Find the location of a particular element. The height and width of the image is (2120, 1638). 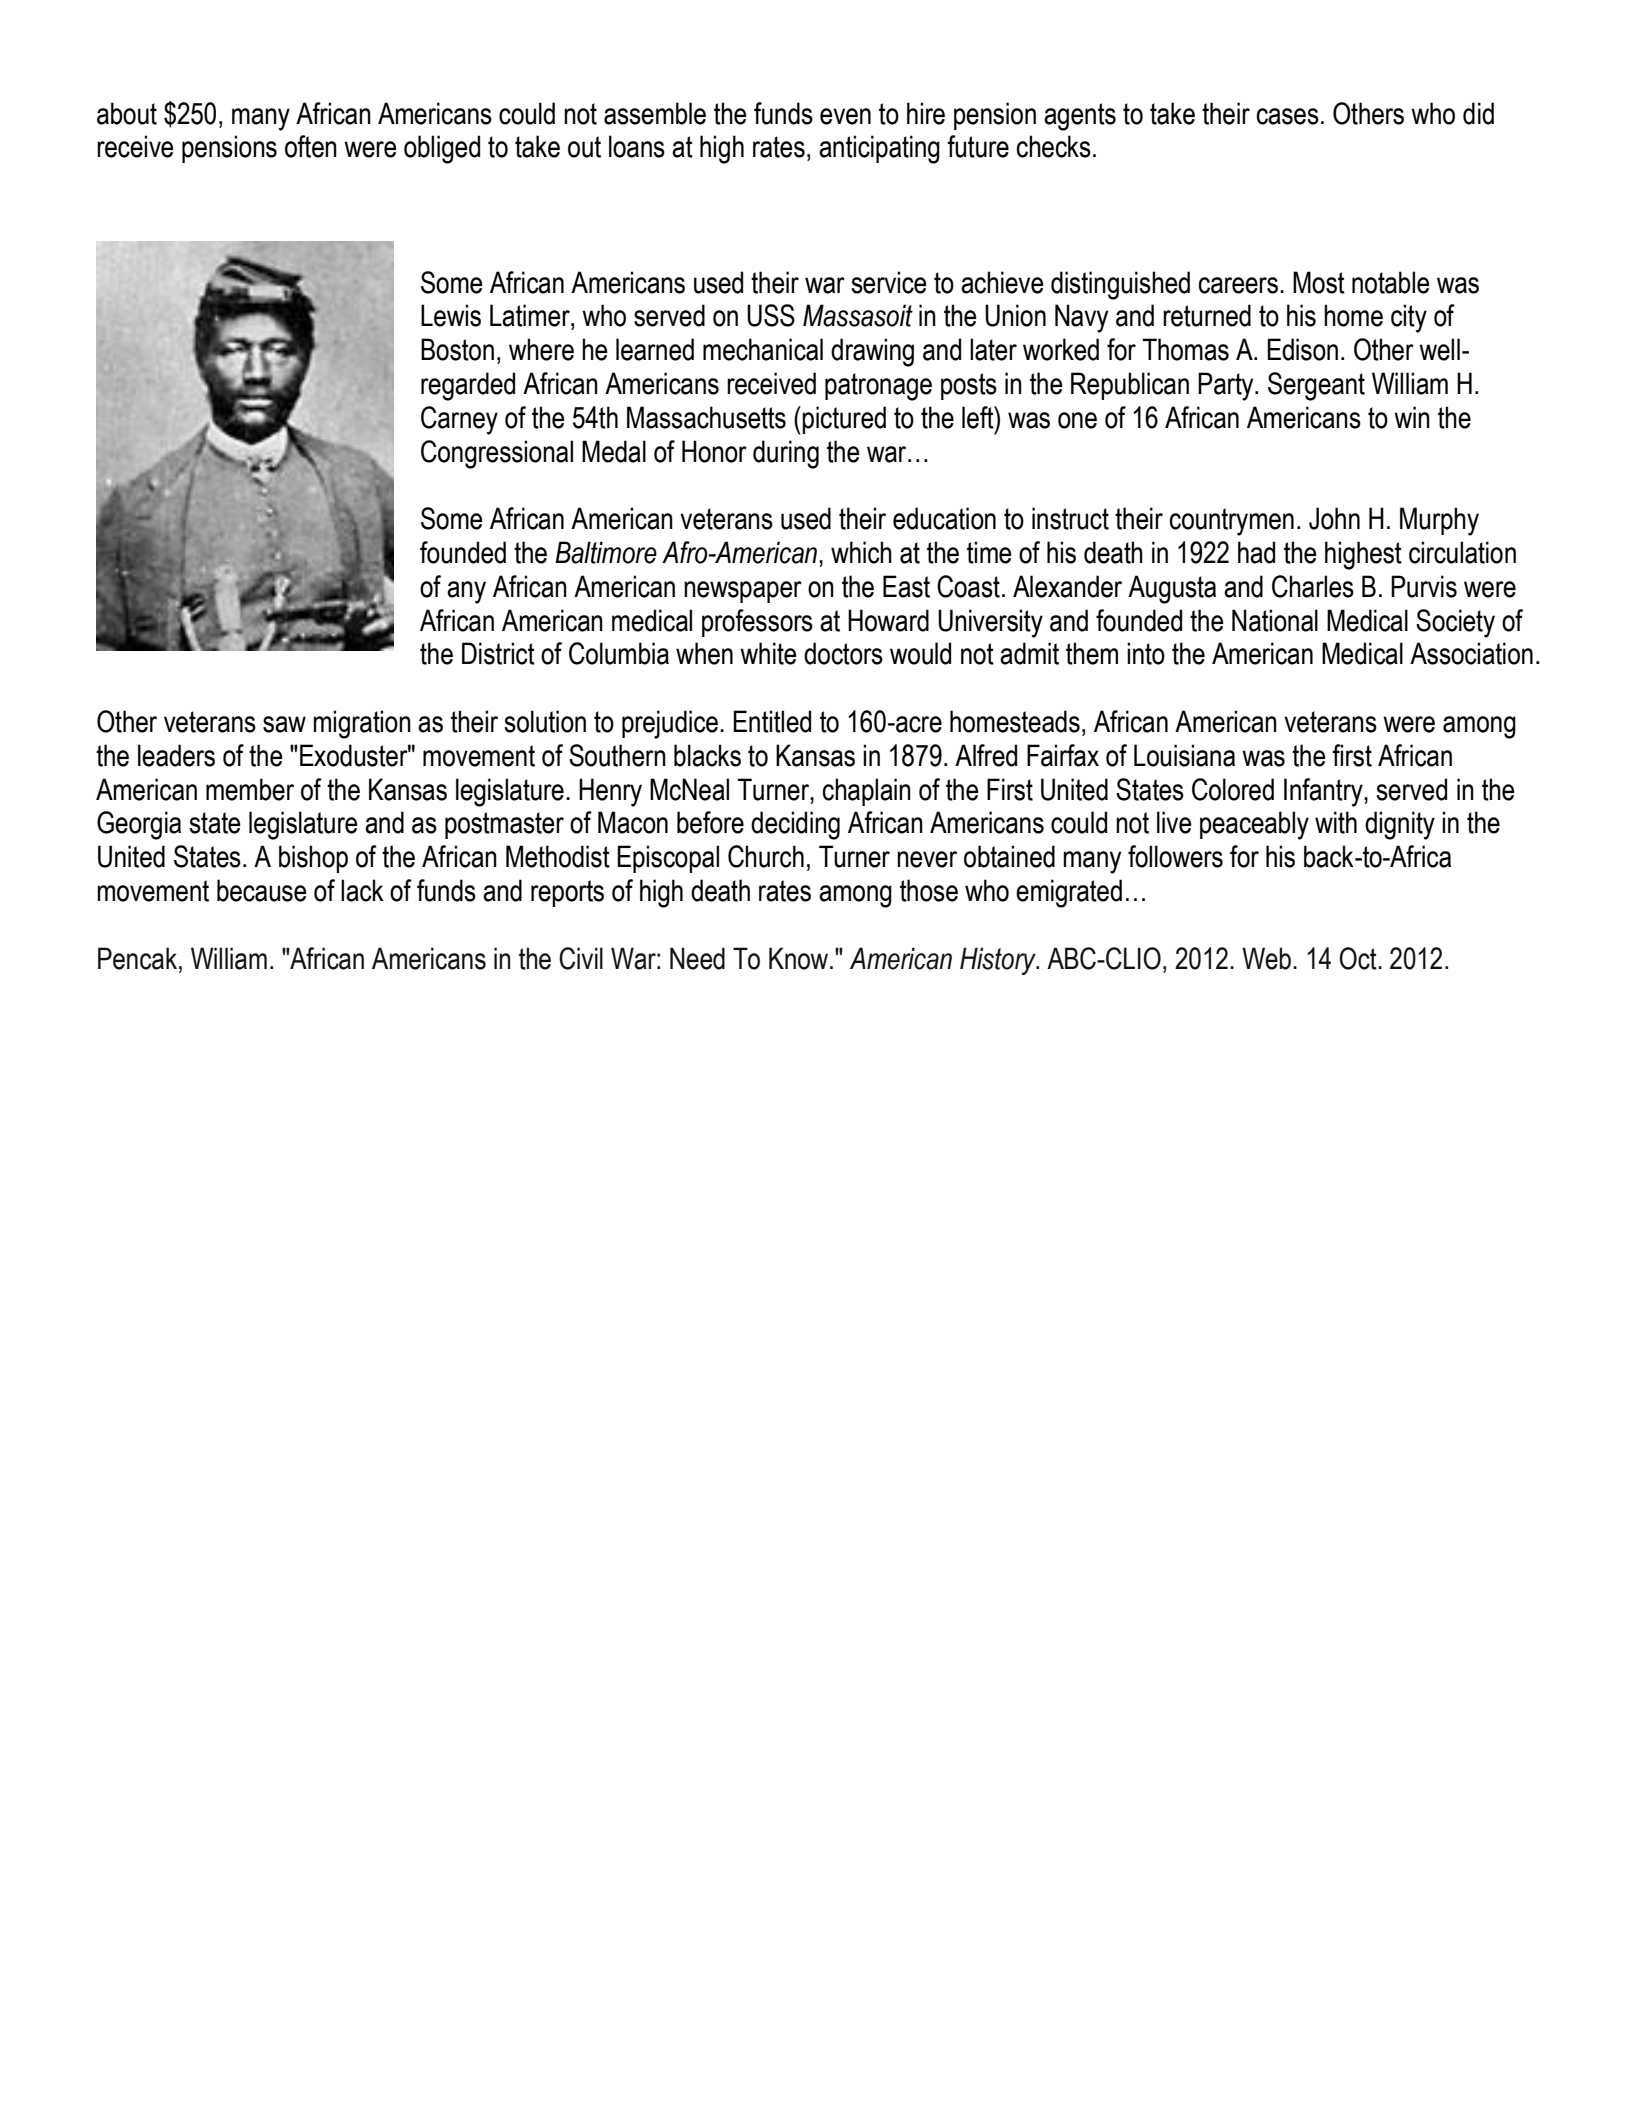

member is located at coordinates (250, 789).
